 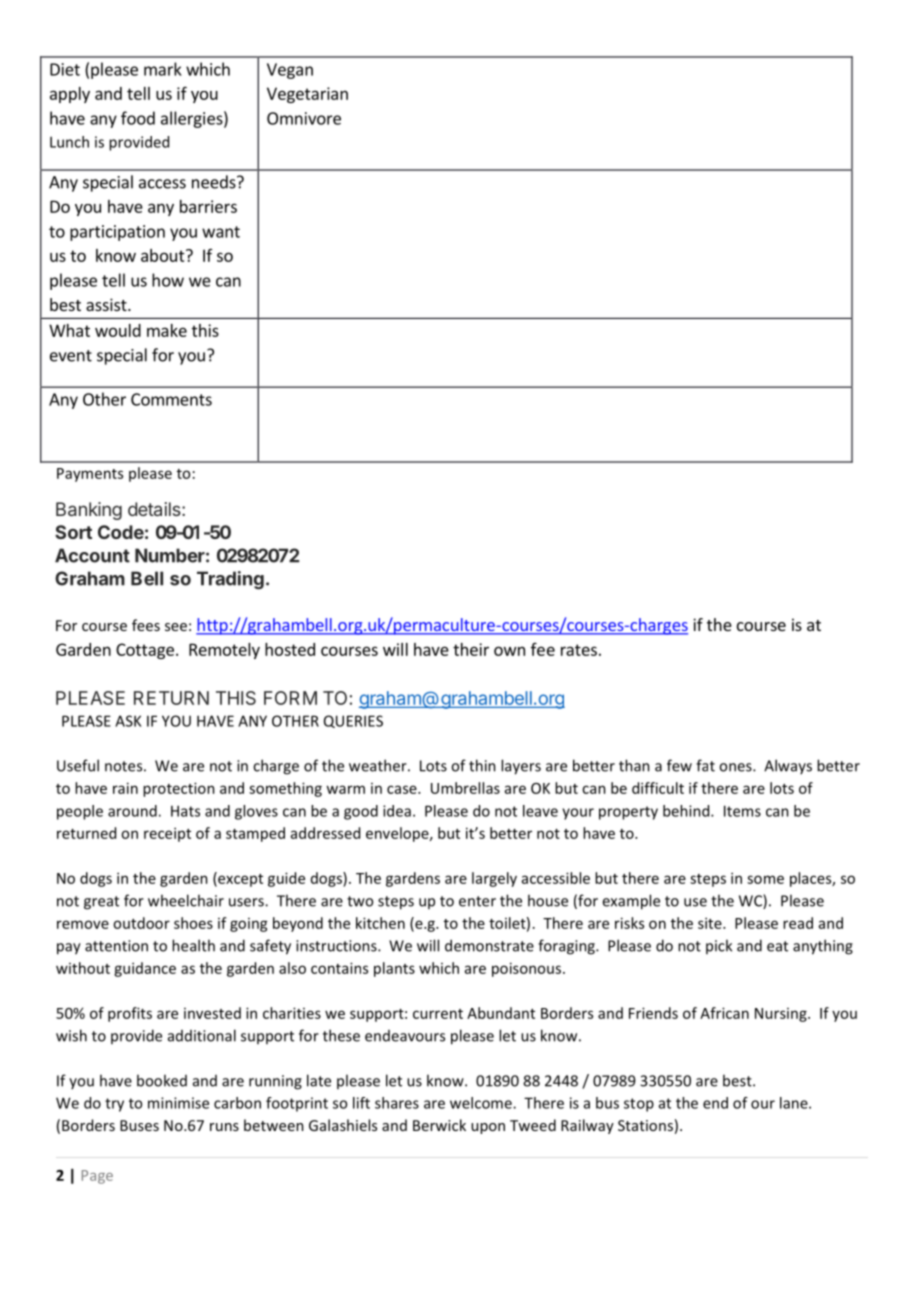 What do you see at coordinates (146, 625) in the page?
I see `fees` at bounding box center [146, 625].
